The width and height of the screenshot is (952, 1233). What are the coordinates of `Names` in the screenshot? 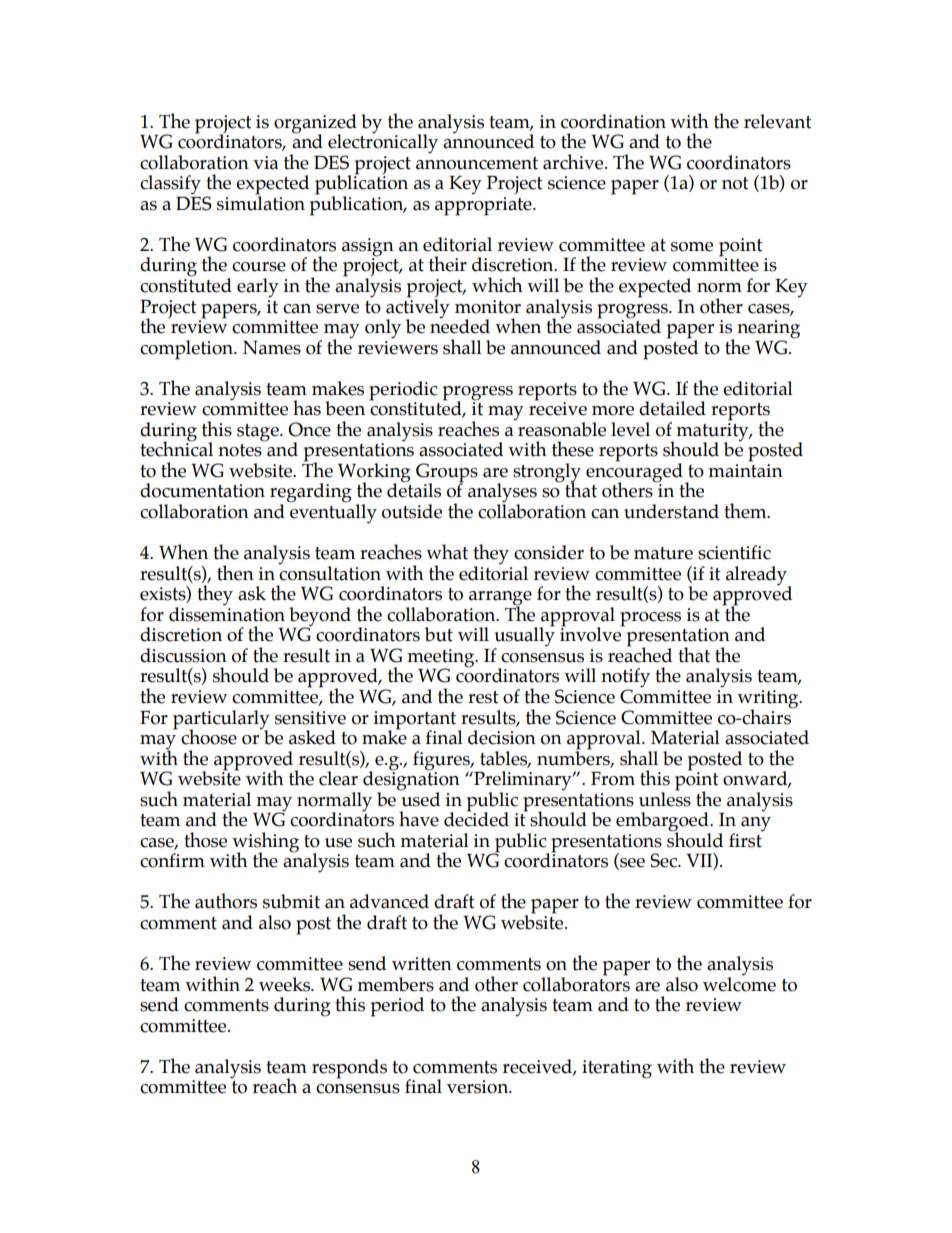 It's located at (272, 348).
